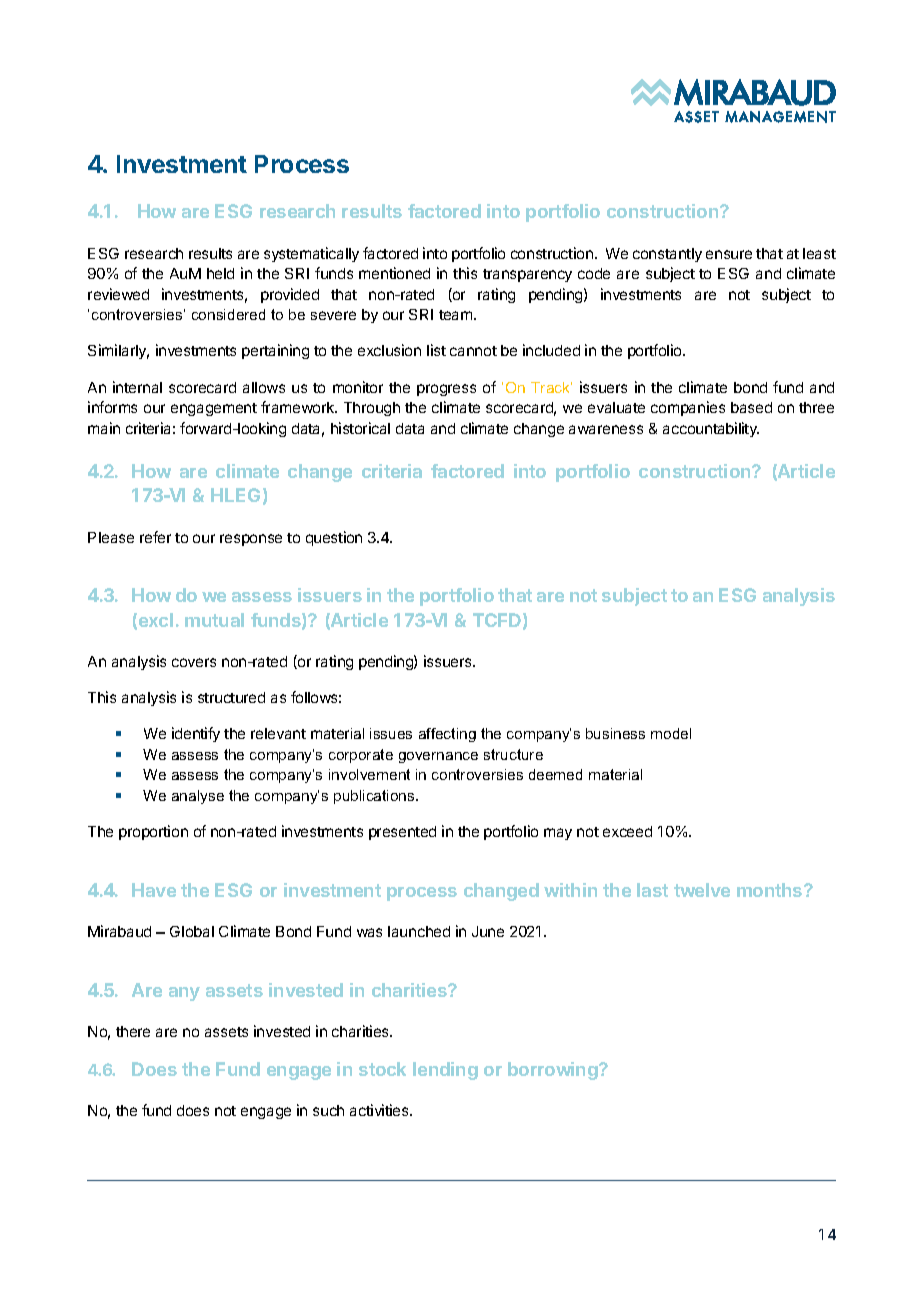  What do you see at coordinates (194, 662) in the document?
I see `covers` at bounding box center [194, 662].
